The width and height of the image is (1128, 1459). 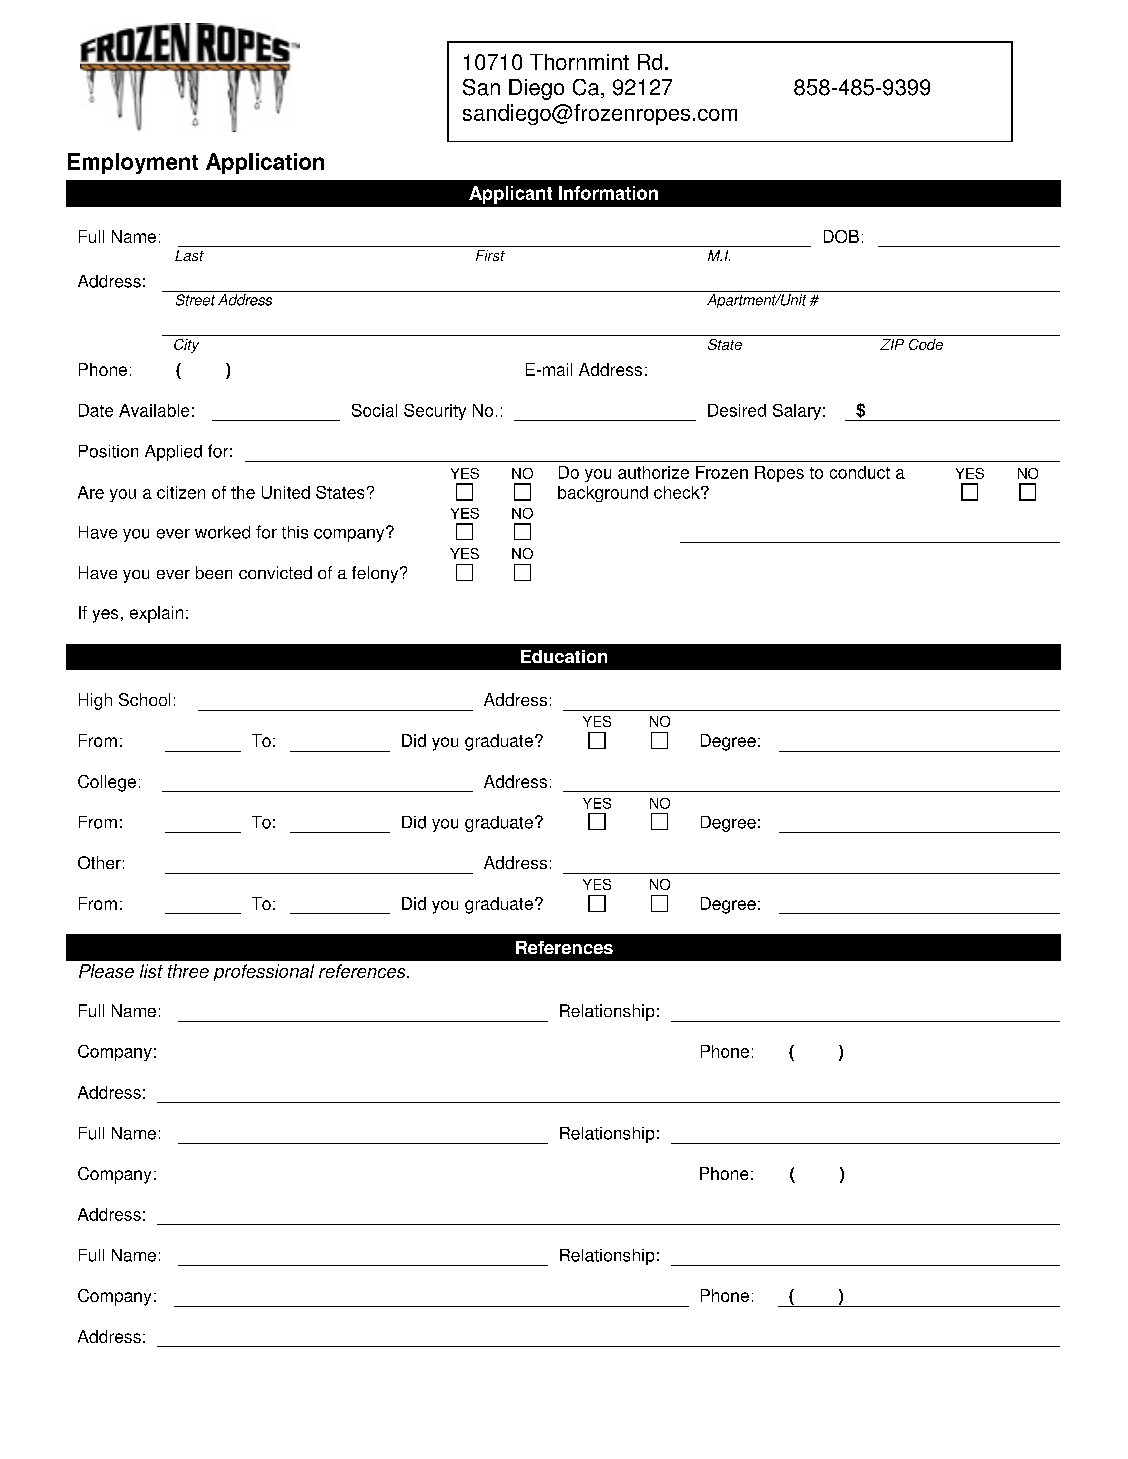 What do you see at coordinates (510, 195) in the image?
I see `Applicant` at bounding box center [510, 195].
